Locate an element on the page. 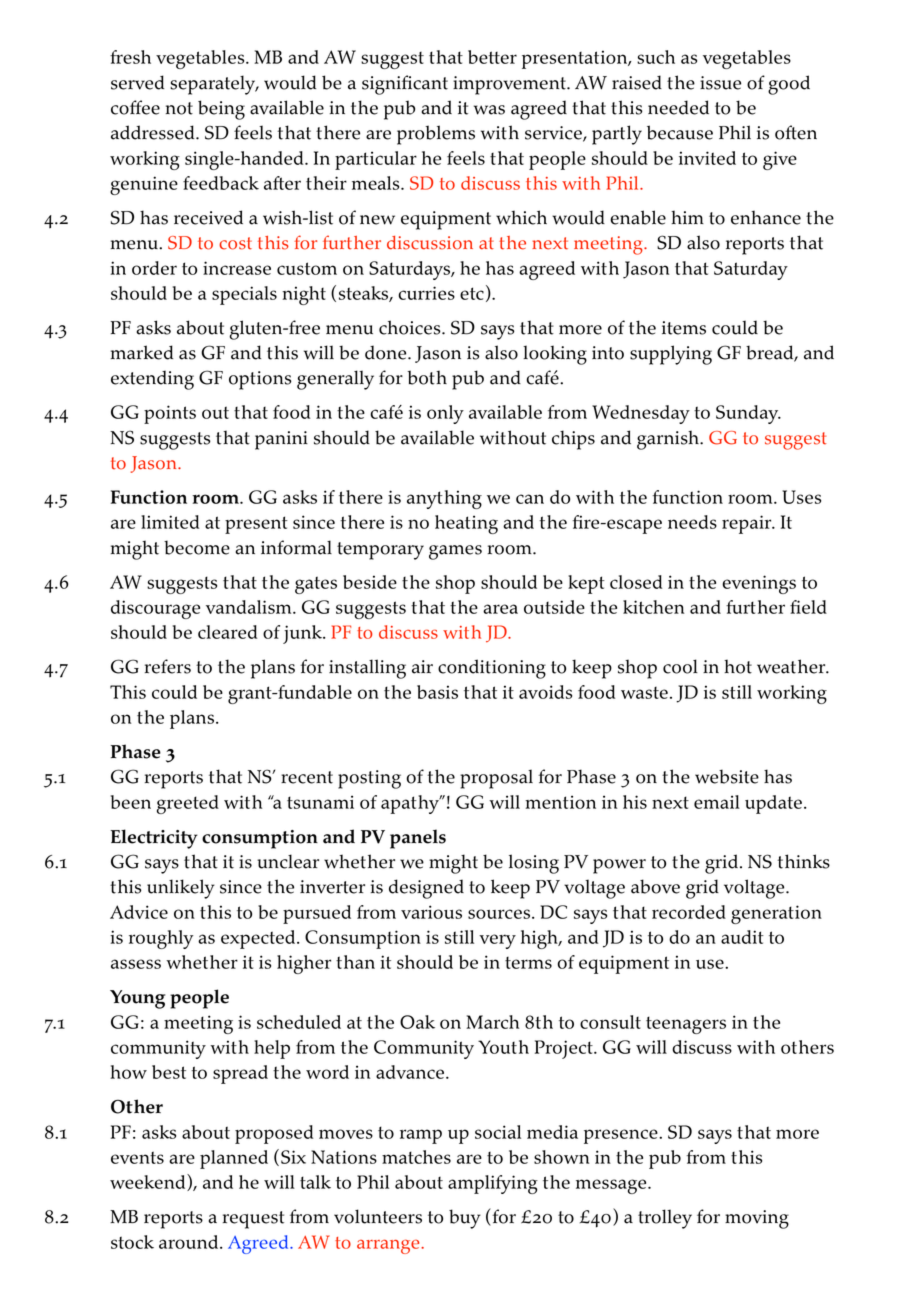 The height and width of the page is (1308, 924). heating is located at coordinates (466, 524).
